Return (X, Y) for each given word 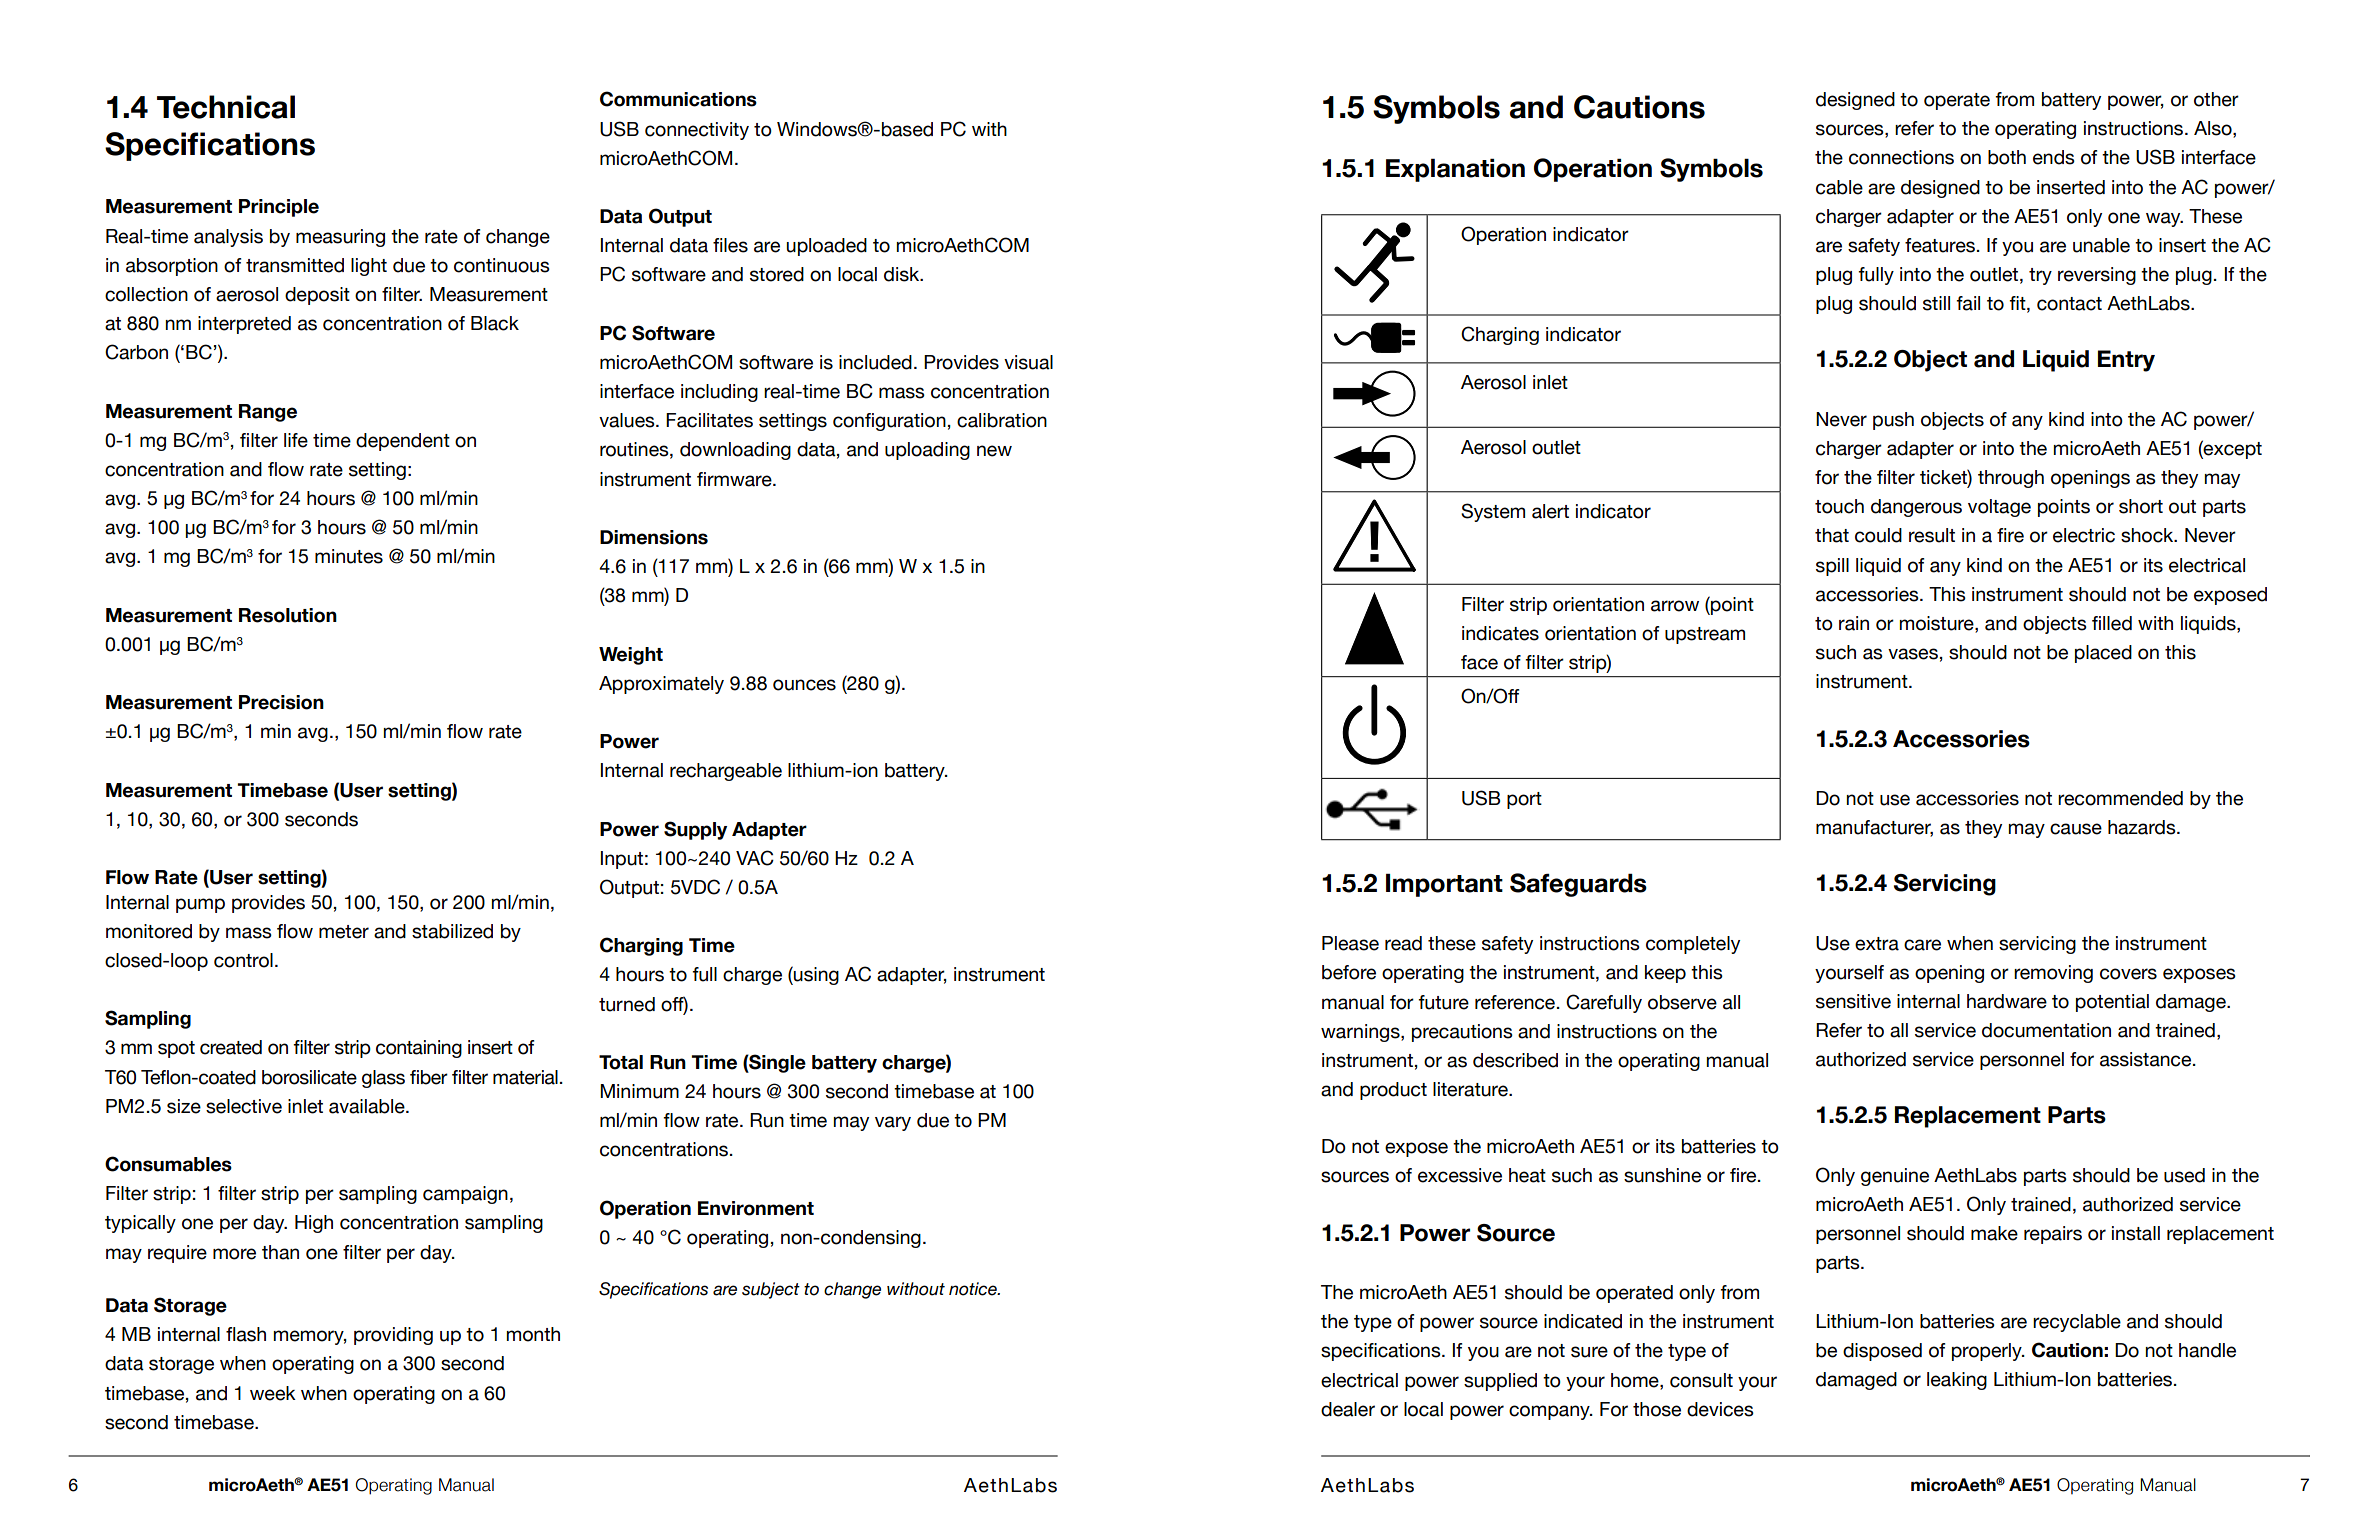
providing (393, 1336)
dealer (1348, 1409)
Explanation (1455, 170)
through (2011, 479)
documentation (2046, 1030)
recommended (2120, 798)
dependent (403, 442)
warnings (1361, 1033)
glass (383, 1079)
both (2007, 157)
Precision (281, 702)
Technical (226, 107)
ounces (804, 685)
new (994, 451)
